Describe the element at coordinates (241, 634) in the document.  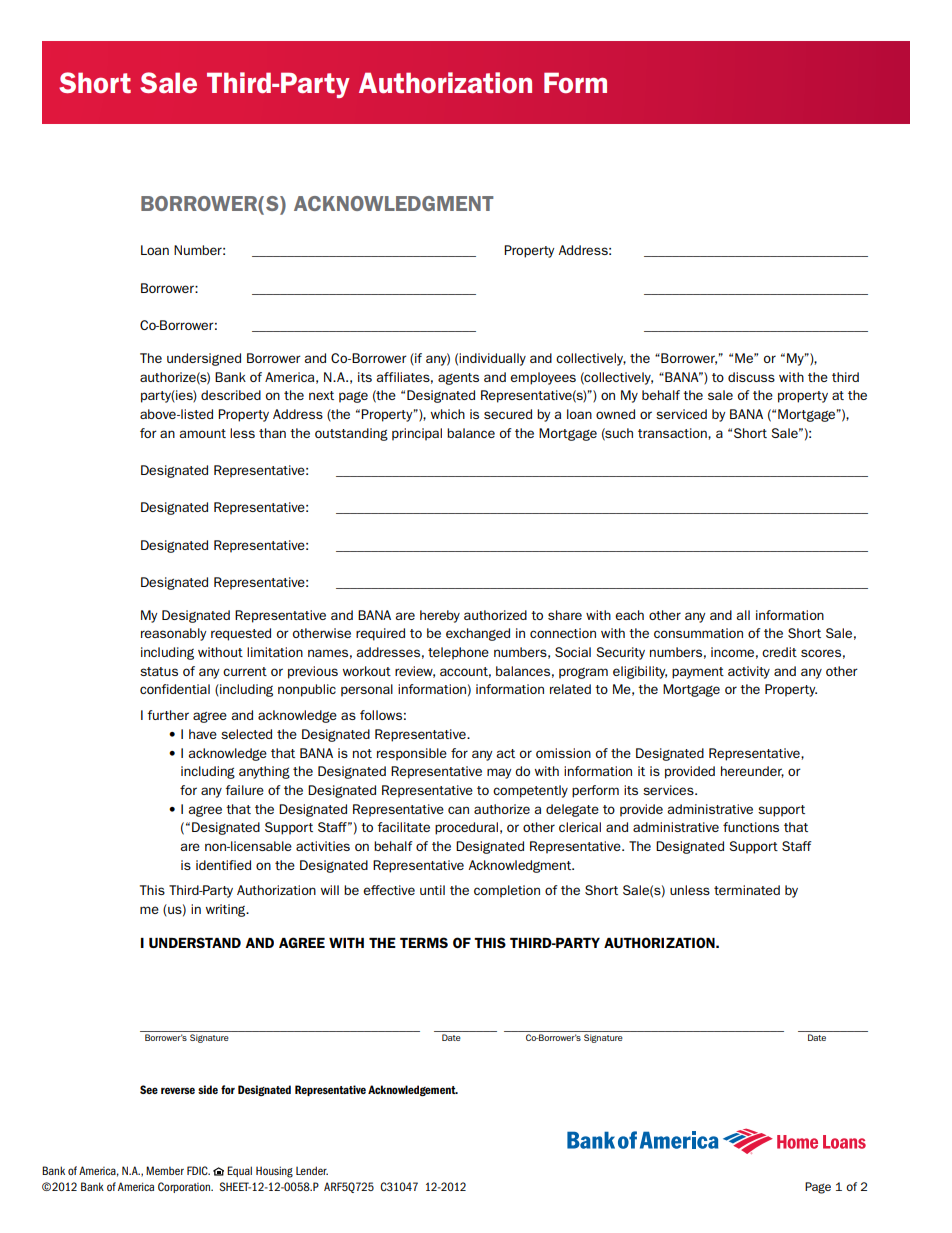
I see `requested` at that location.
